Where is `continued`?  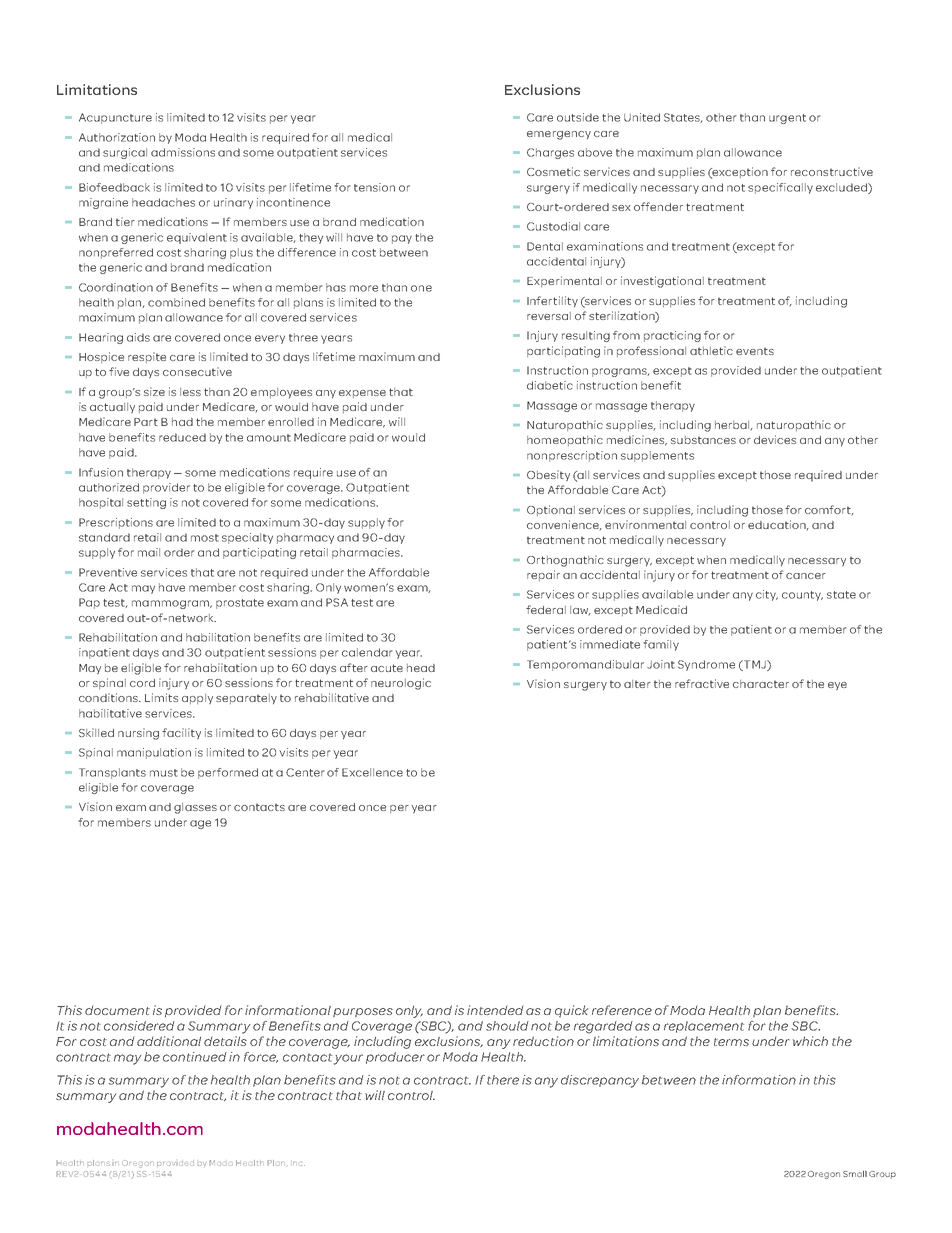
continued is located at coordinates (195, 1057).
